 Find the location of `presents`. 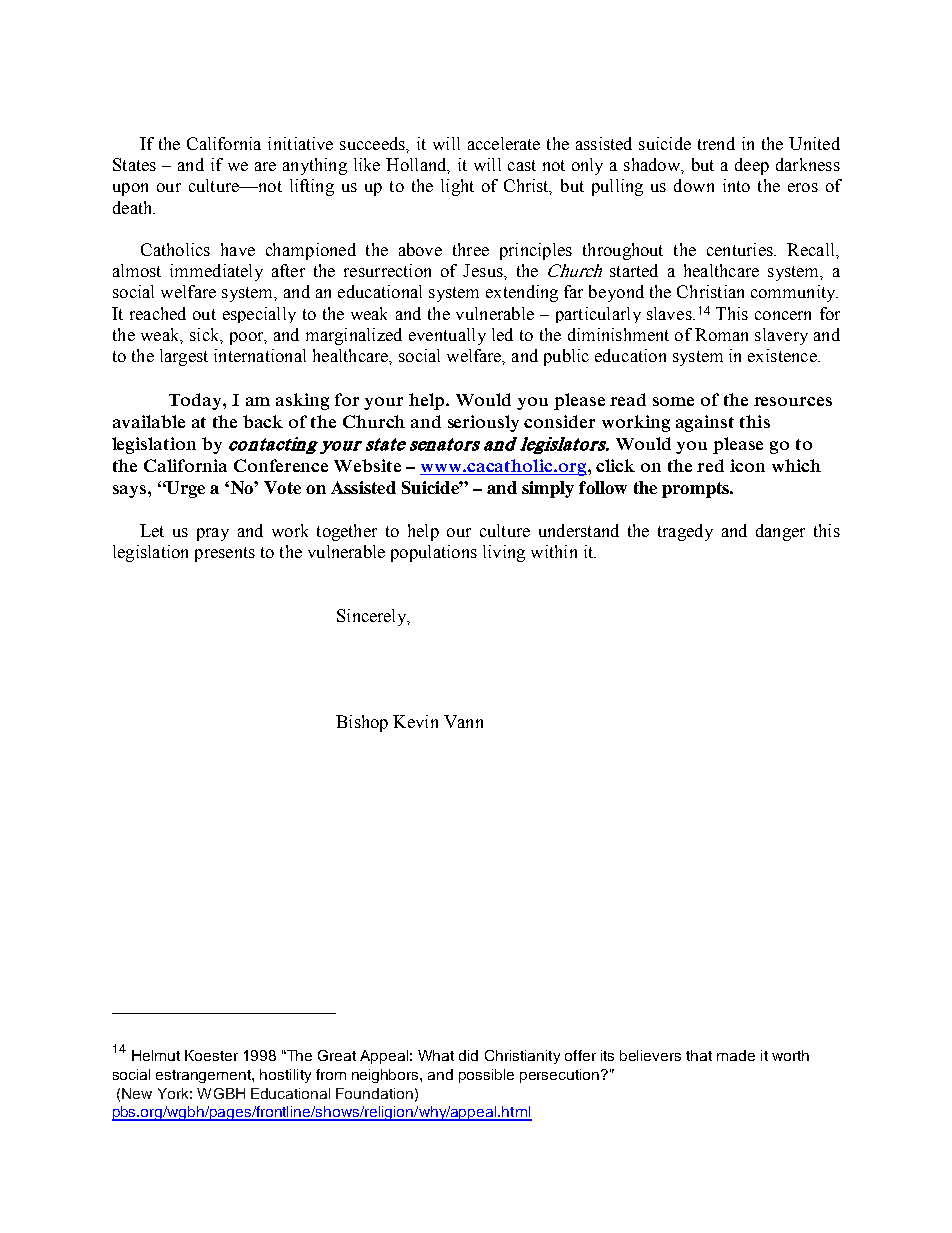

presents is located at coordinates (225, 554).
